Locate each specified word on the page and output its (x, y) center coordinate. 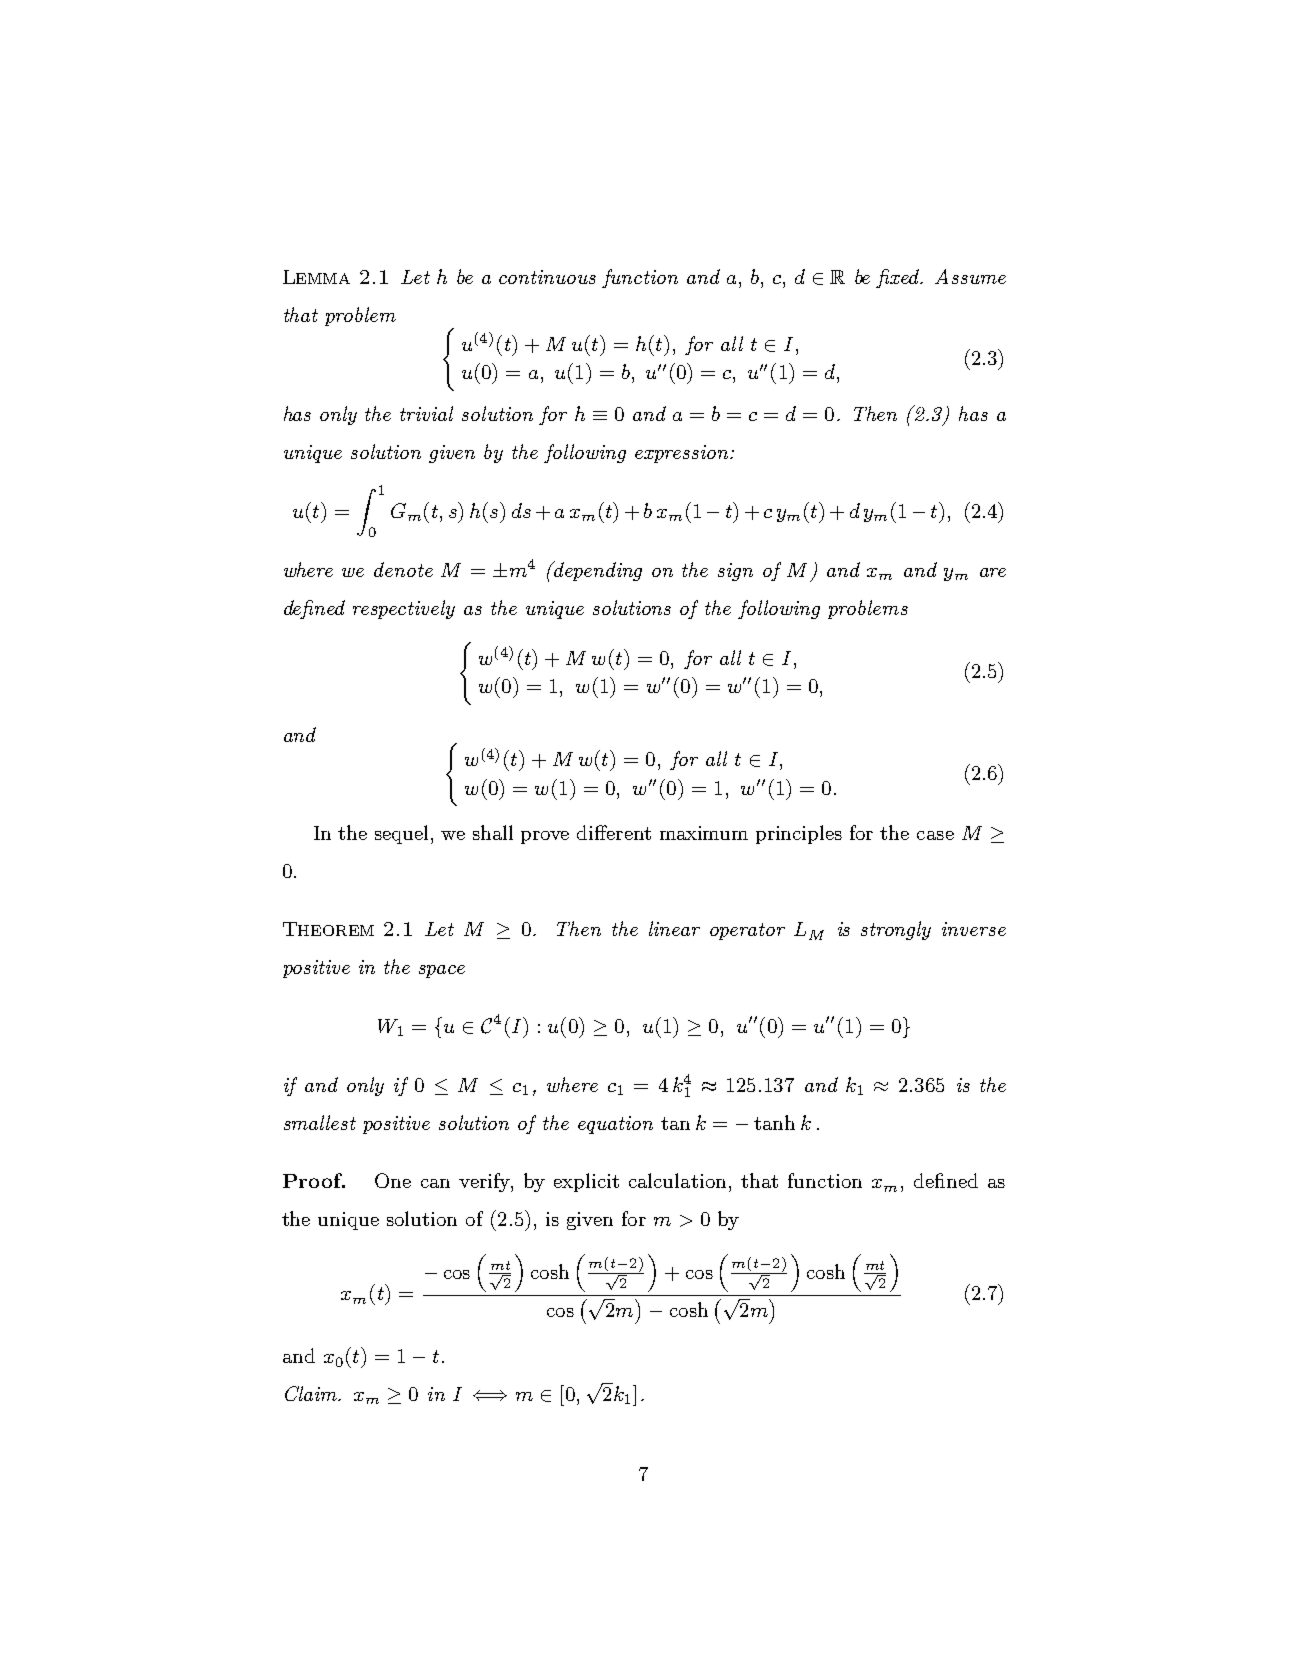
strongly (896, 930)
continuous (547, 277)
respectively (404, 609)
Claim (312, 1393)
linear (674, 928)
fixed (899, 278)
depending (597, 571)
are (993, 572)
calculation (677, 1180)
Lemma (316, 277)
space (442, 971)
